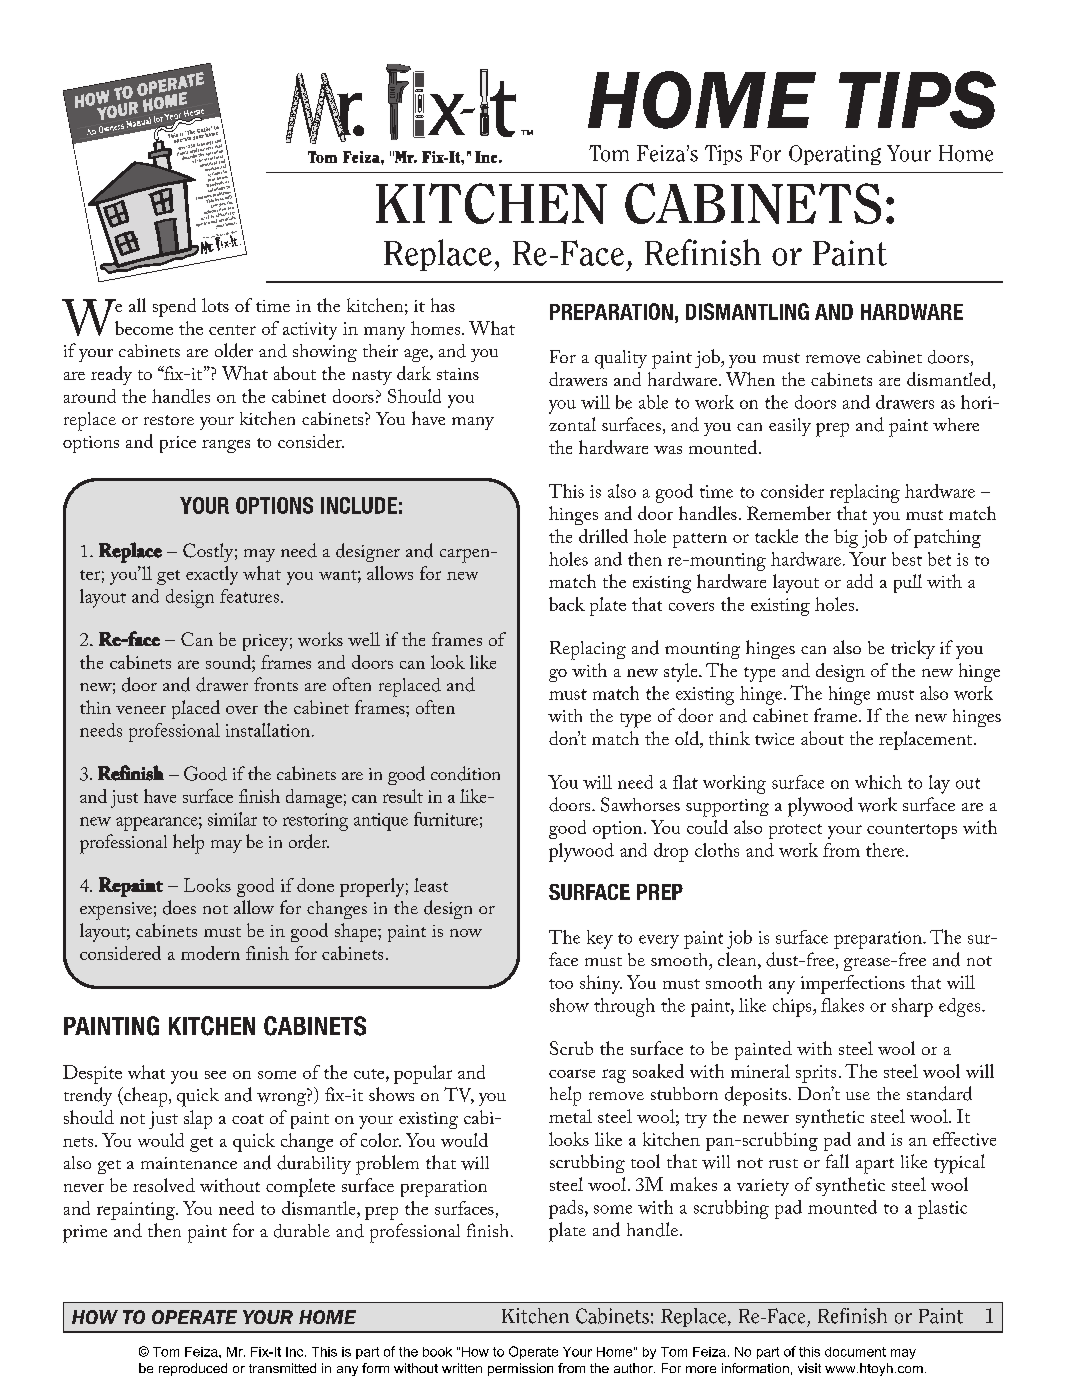 Image resolution: width=1066 pixels, height=1380 pixels. What do you see at coordinates (215, 305) in the screenshot?
I see `lots` at bounding box center [215, 305].
